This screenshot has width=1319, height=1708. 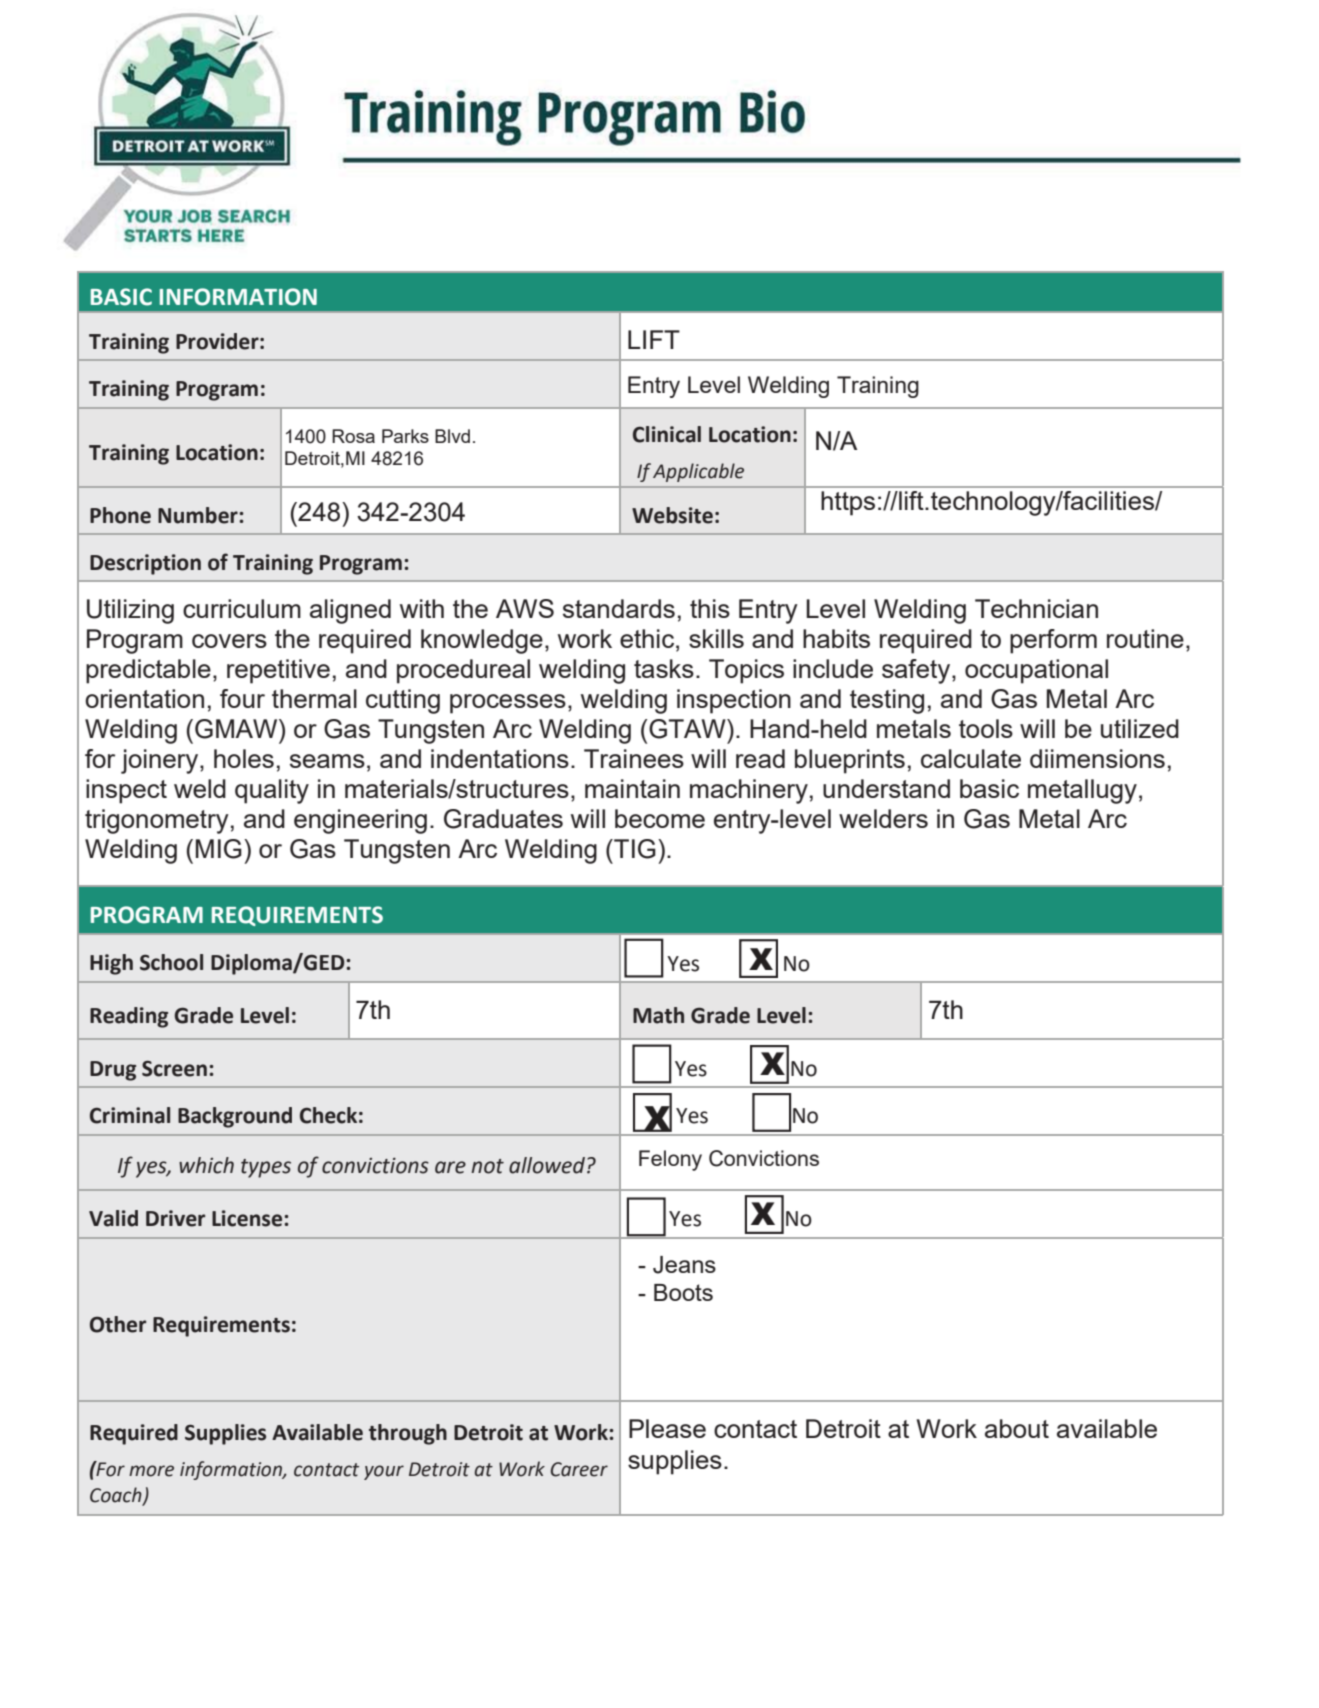 What do you see at coordinates (698, 472) in the screenshot?
I see `Applicable` at bounding box center [698, 472].
